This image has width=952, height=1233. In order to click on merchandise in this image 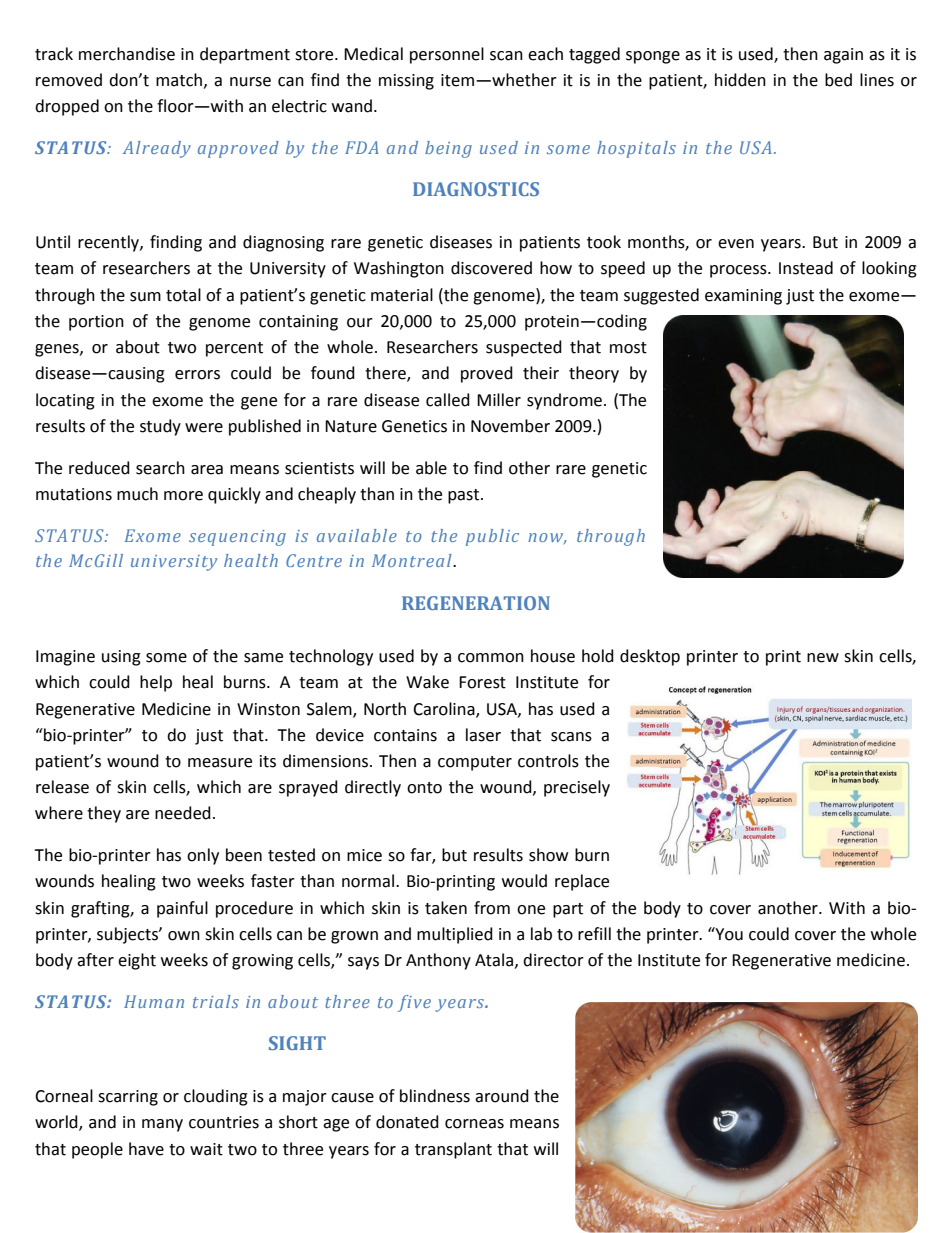, I will do `click(127, 54)`.
